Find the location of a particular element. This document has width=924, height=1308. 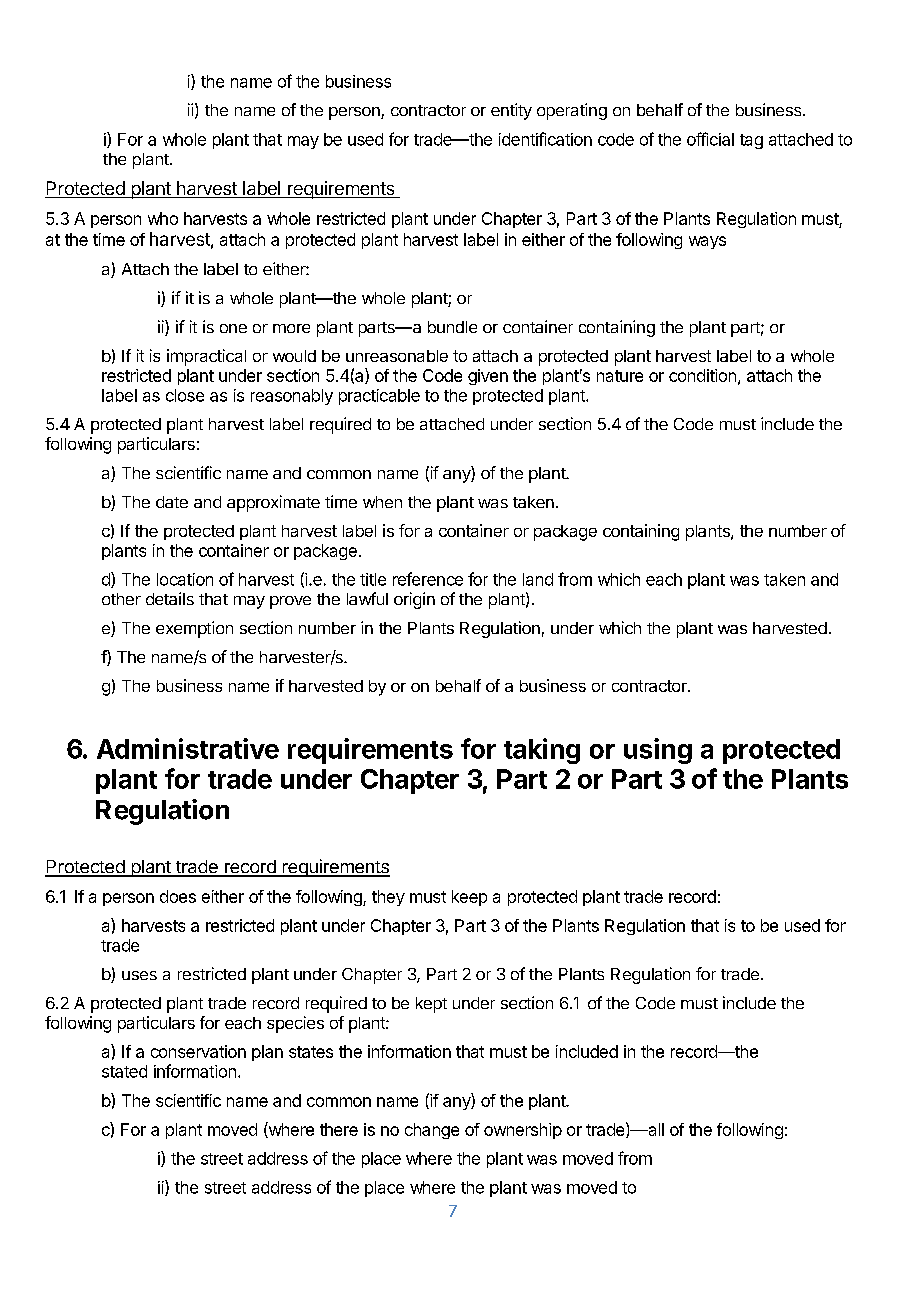

when is located at coordinates (382, 502).
